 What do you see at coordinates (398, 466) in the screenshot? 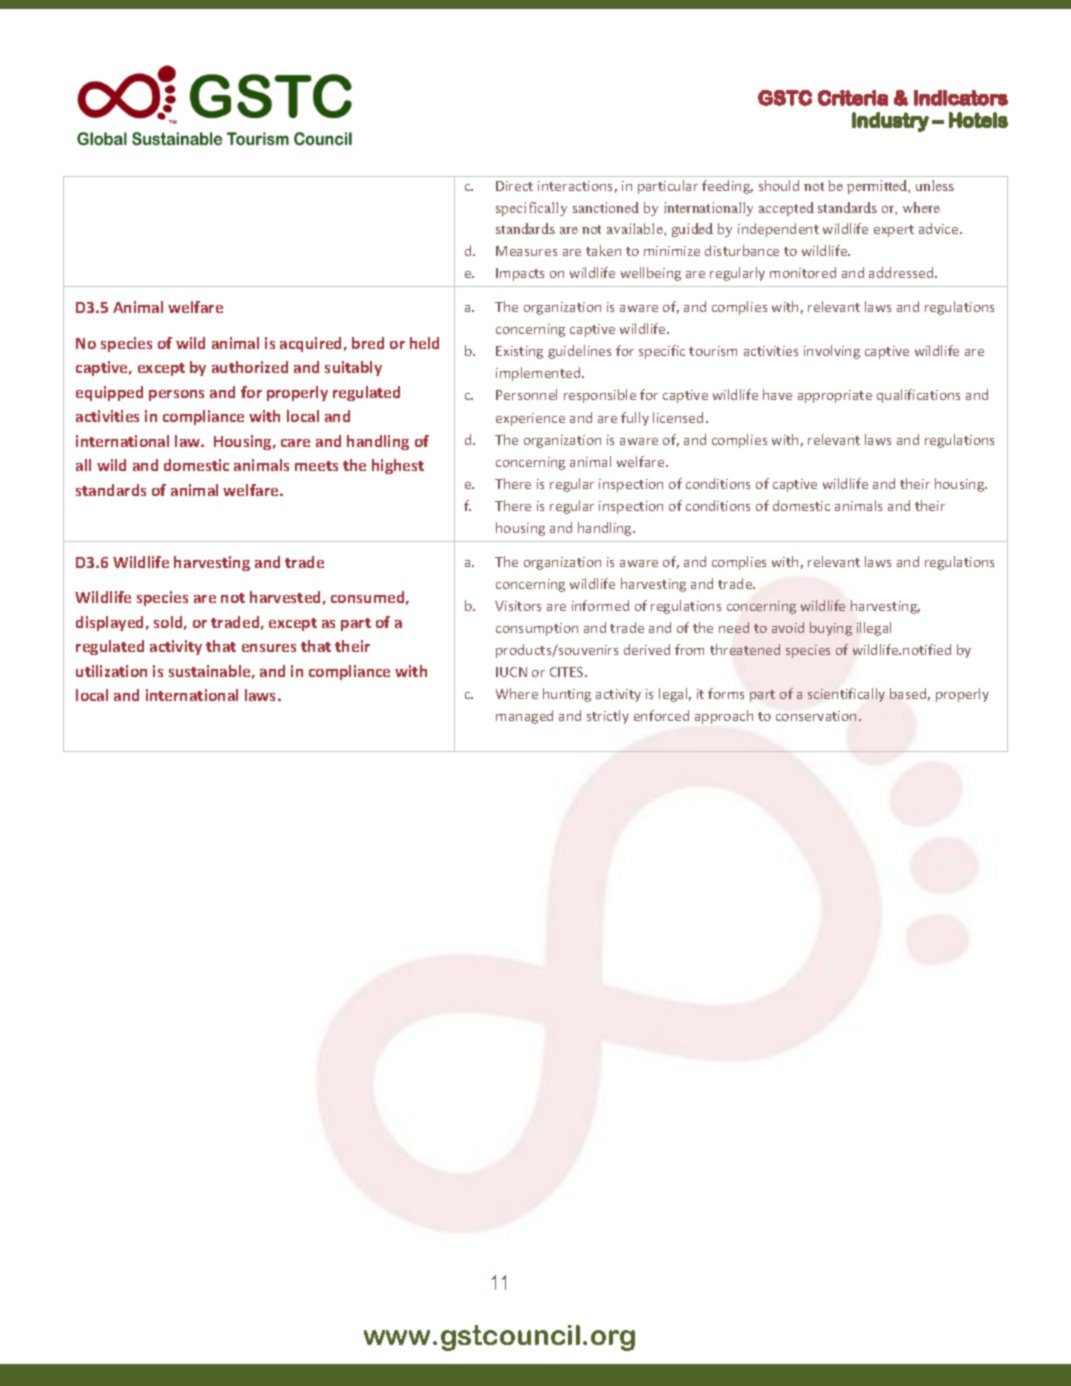
I see `highest` at bounding box center [398, 466].
